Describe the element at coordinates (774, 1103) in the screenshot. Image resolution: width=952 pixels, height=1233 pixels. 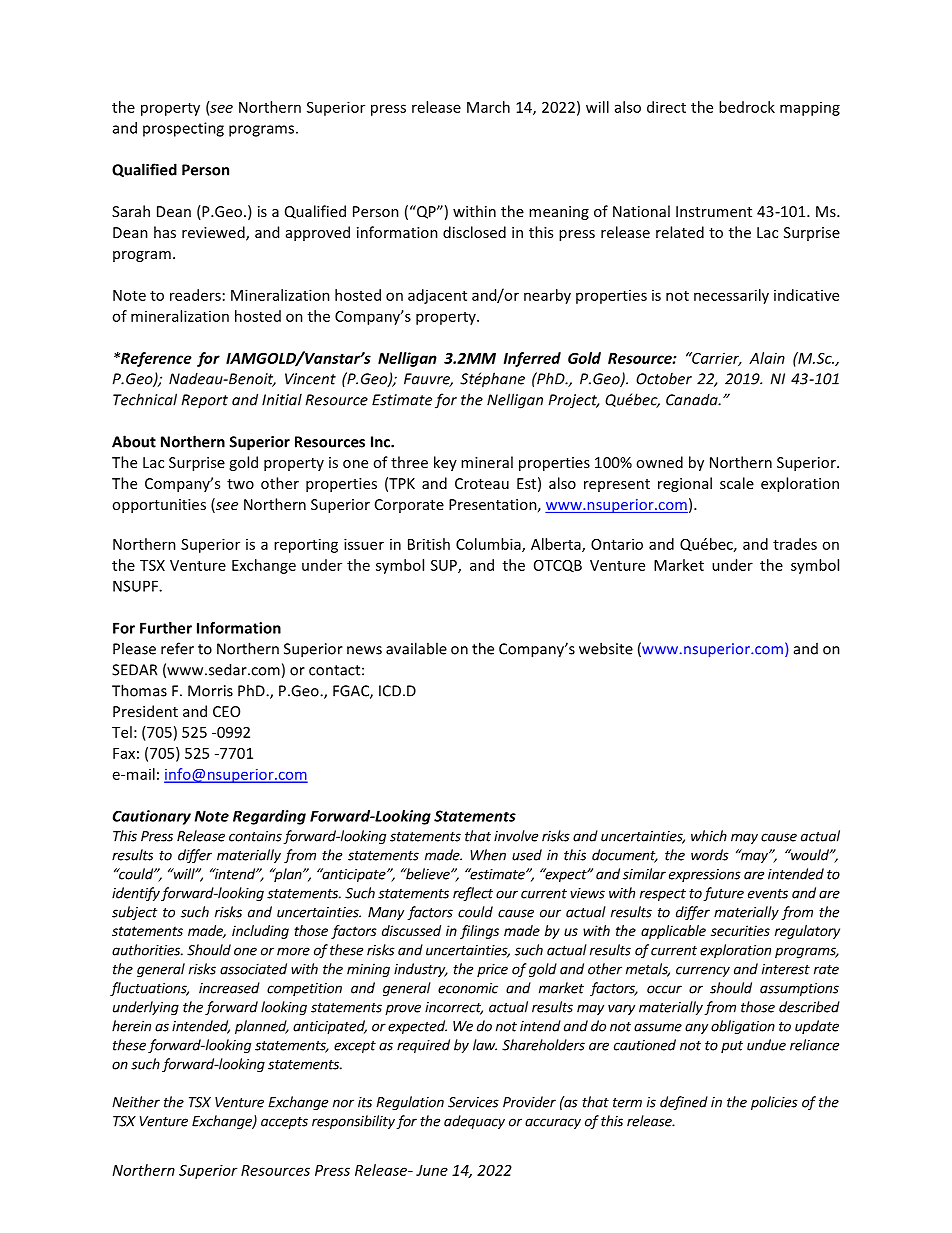
I see `policies` at that location.
